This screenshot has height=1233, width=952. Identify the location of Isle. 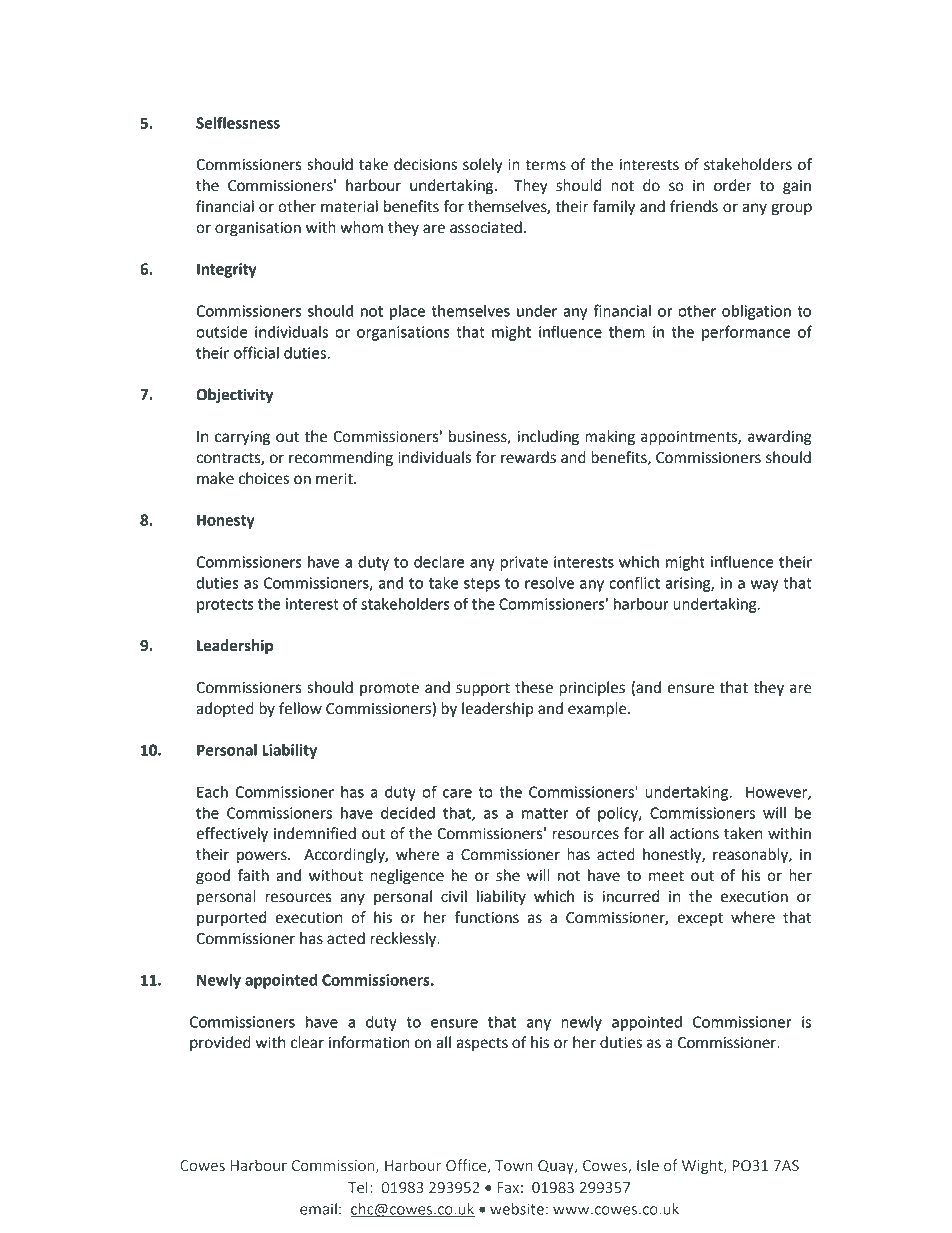
(648, 1165).
